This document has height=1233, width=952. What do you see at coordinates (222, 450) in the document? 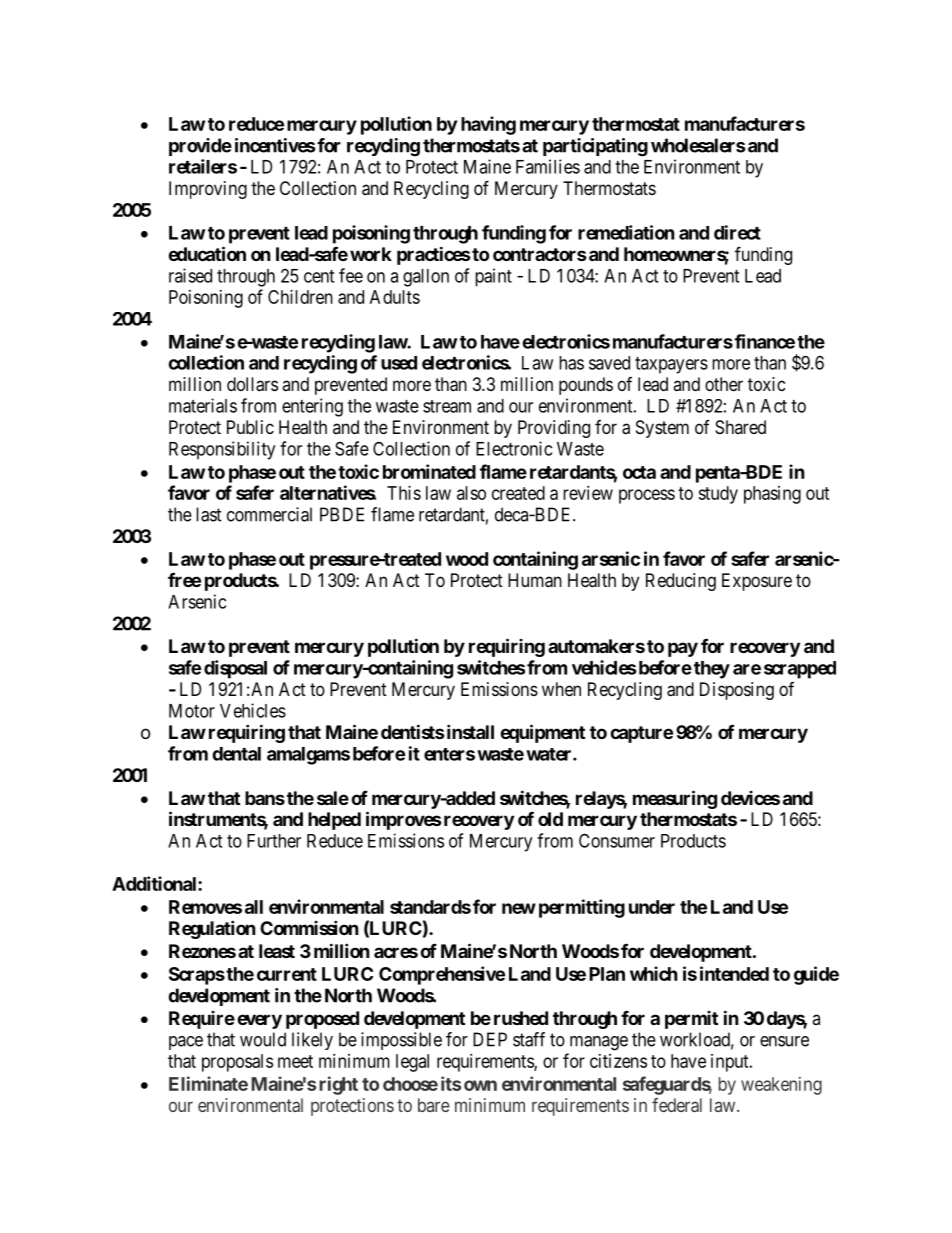
I see `Responsibility` at bounding box center [222, 450].
